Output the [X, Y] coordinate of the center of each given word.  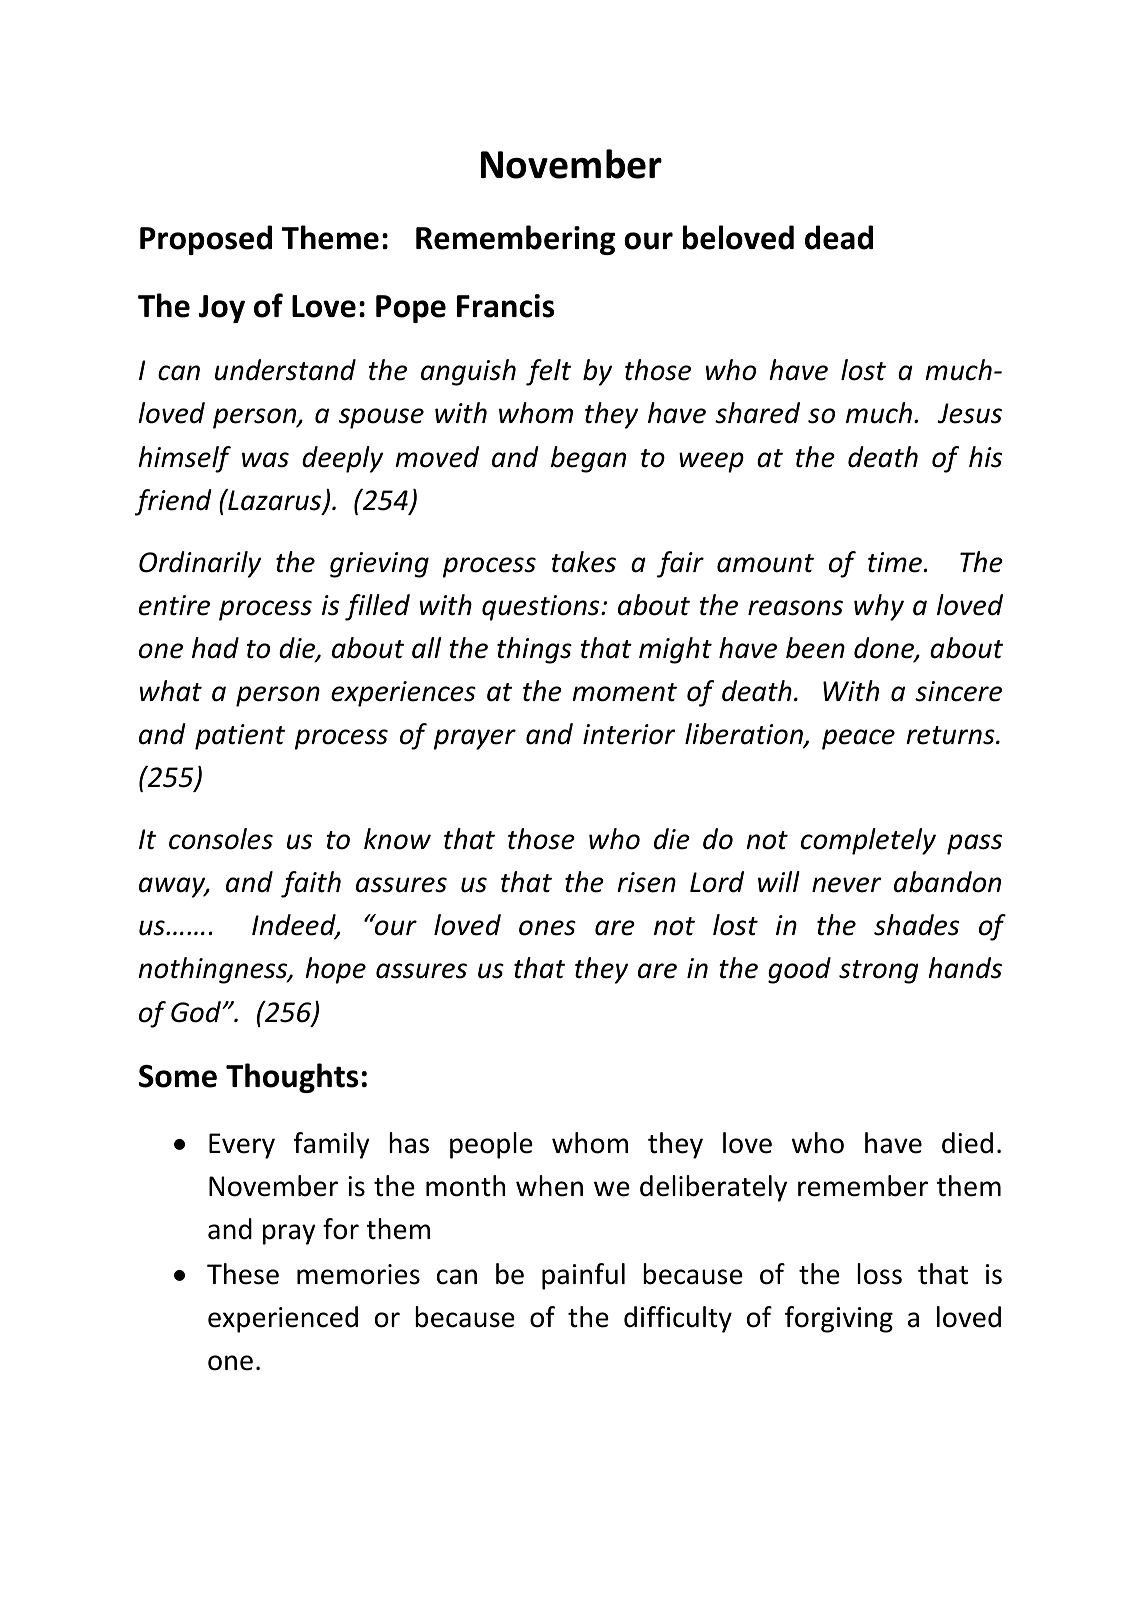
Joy [221, 309]
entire [174, 605]
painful [583, 1276]
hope [335, 970]
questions [542, 608]
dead [839, 237]
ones [547, 928]
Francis [505, 306]
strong [879, 972]
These [243, 1274]
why [879, 607]
